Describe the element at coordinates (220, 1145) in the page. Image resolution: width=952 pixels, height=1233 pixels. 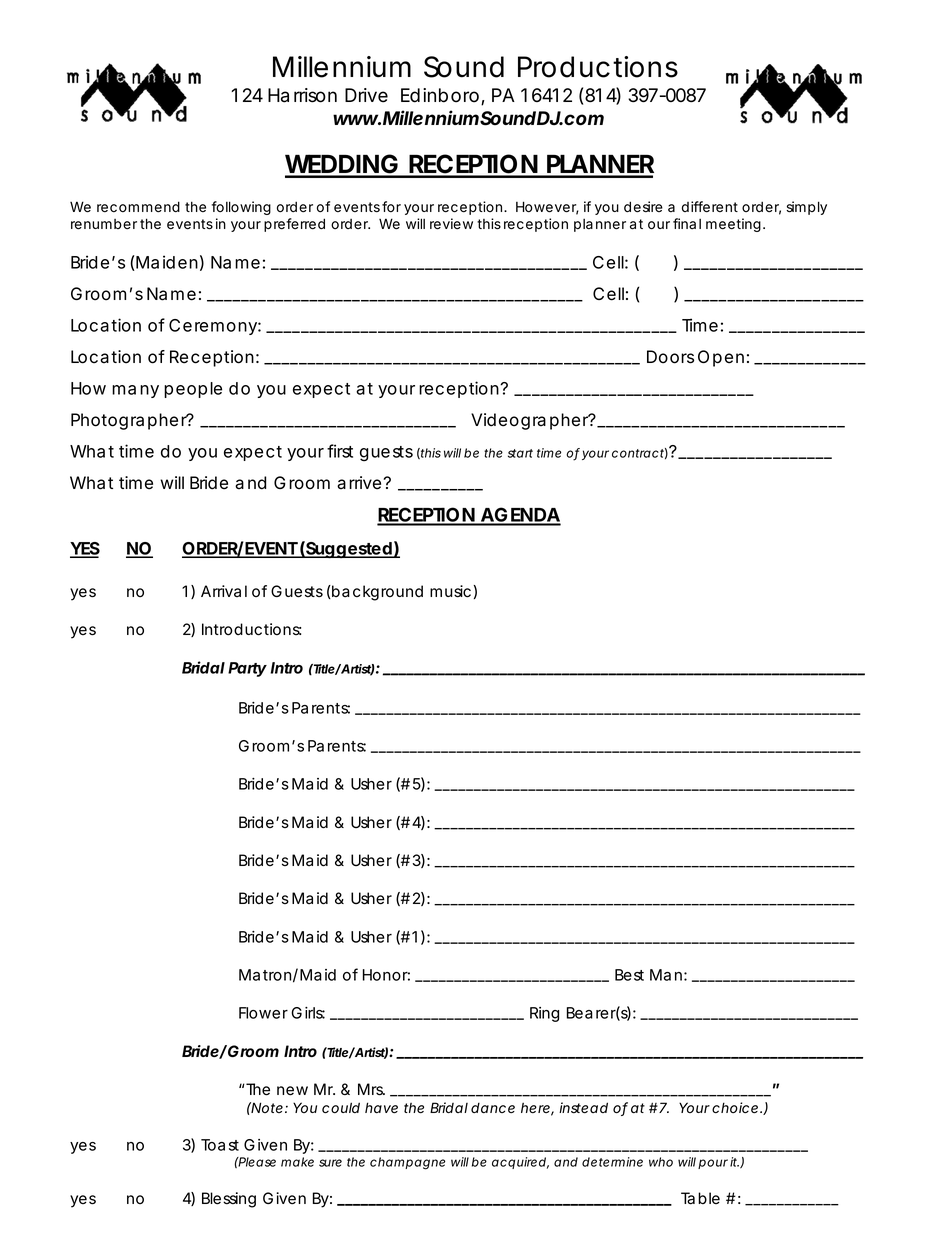
I see `Toast` at that location.
